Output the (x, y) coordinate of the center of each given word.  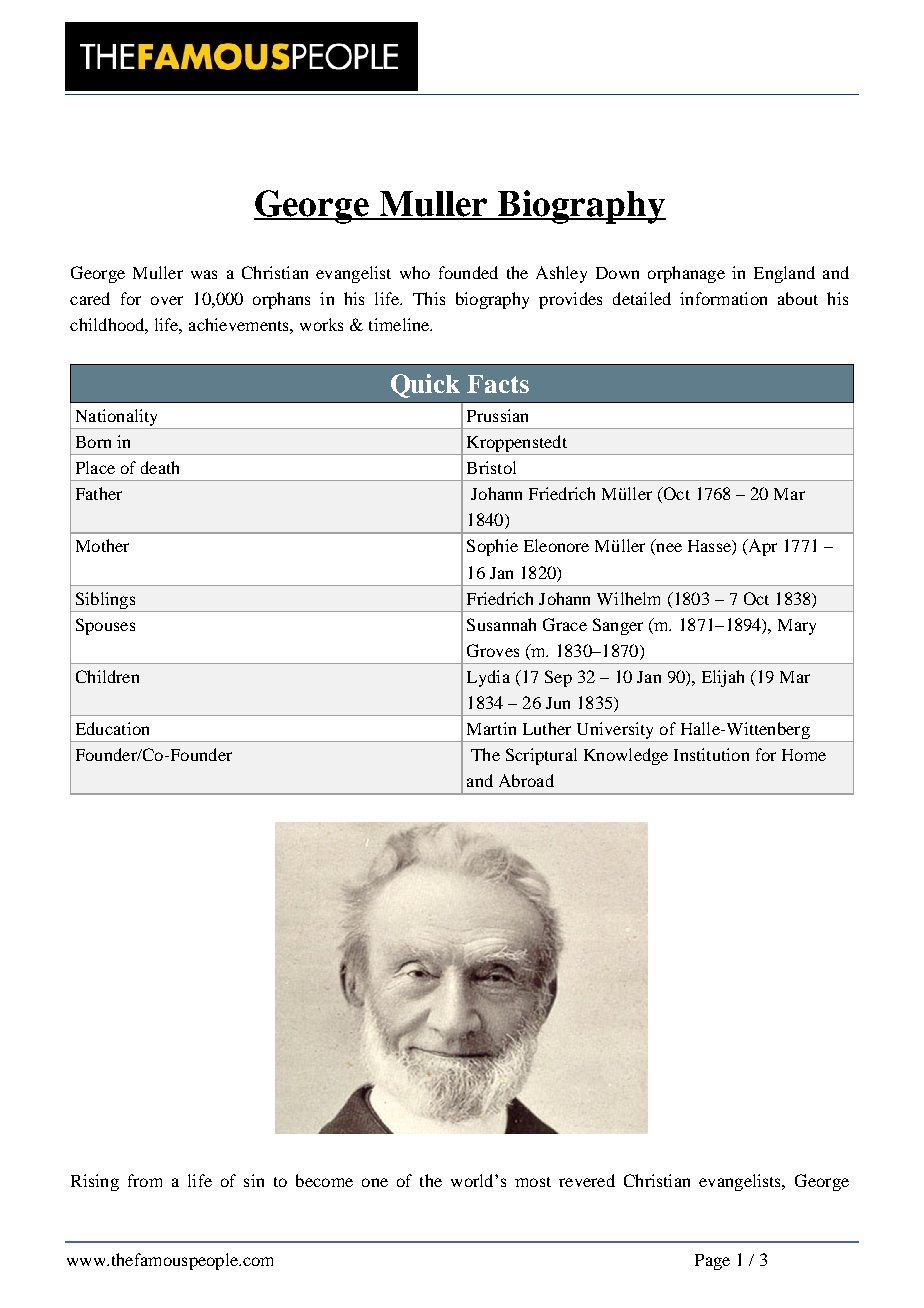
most (533, 1182)
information (723, 298)
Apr (761, 547)
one (375, 1182)
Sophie (492, 547)
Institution (711, 754)
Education (112, 728)
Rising (95, 1182)
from (145, 1180)
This (429, 298)
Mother (102, 545)
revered (587, 1180)
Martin (491, 728)
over (167, 300)
